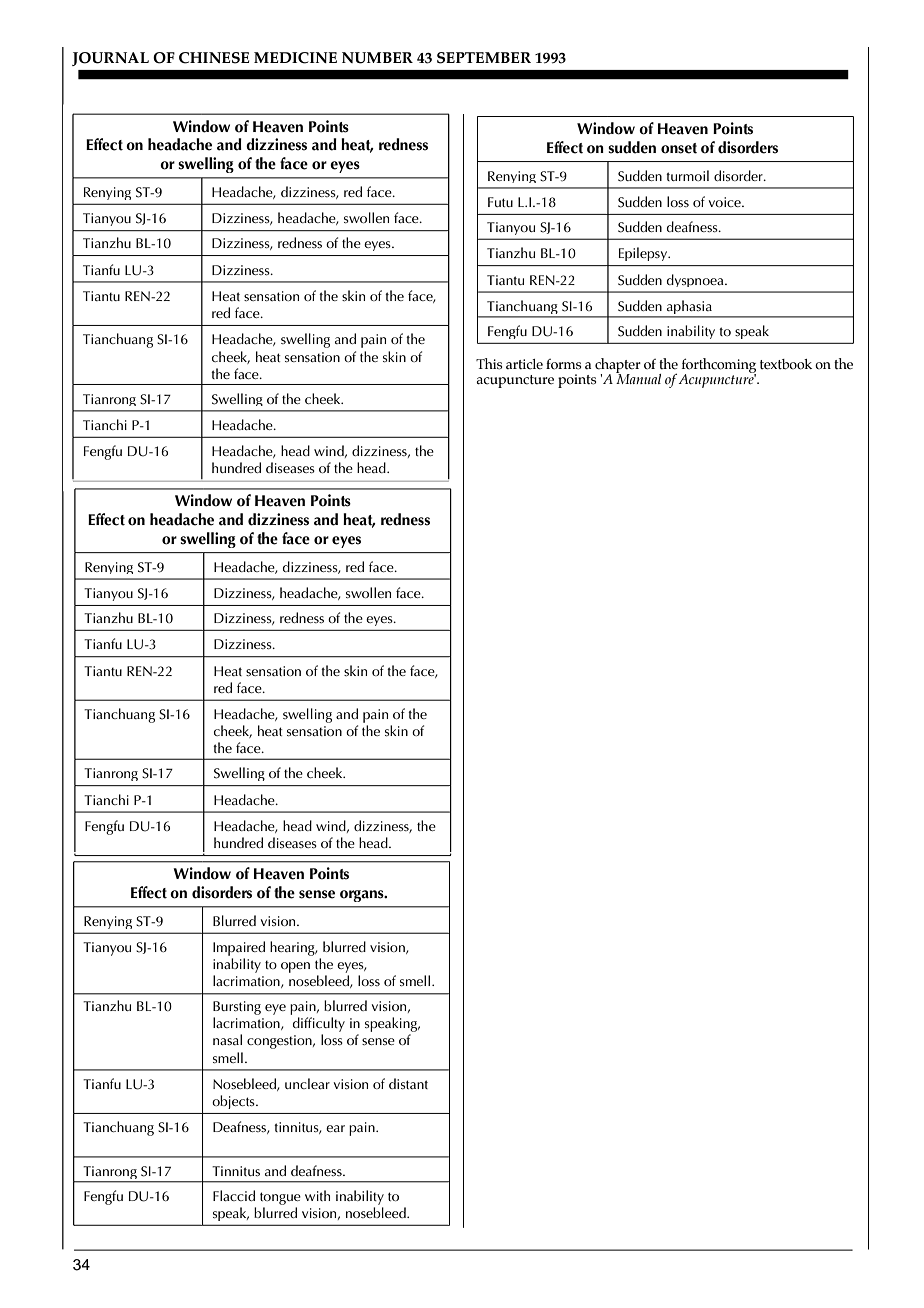  What do you see at coordinates (293, 948) in the screenshot?
I see `hearing` at bounding box center [293, 948].
